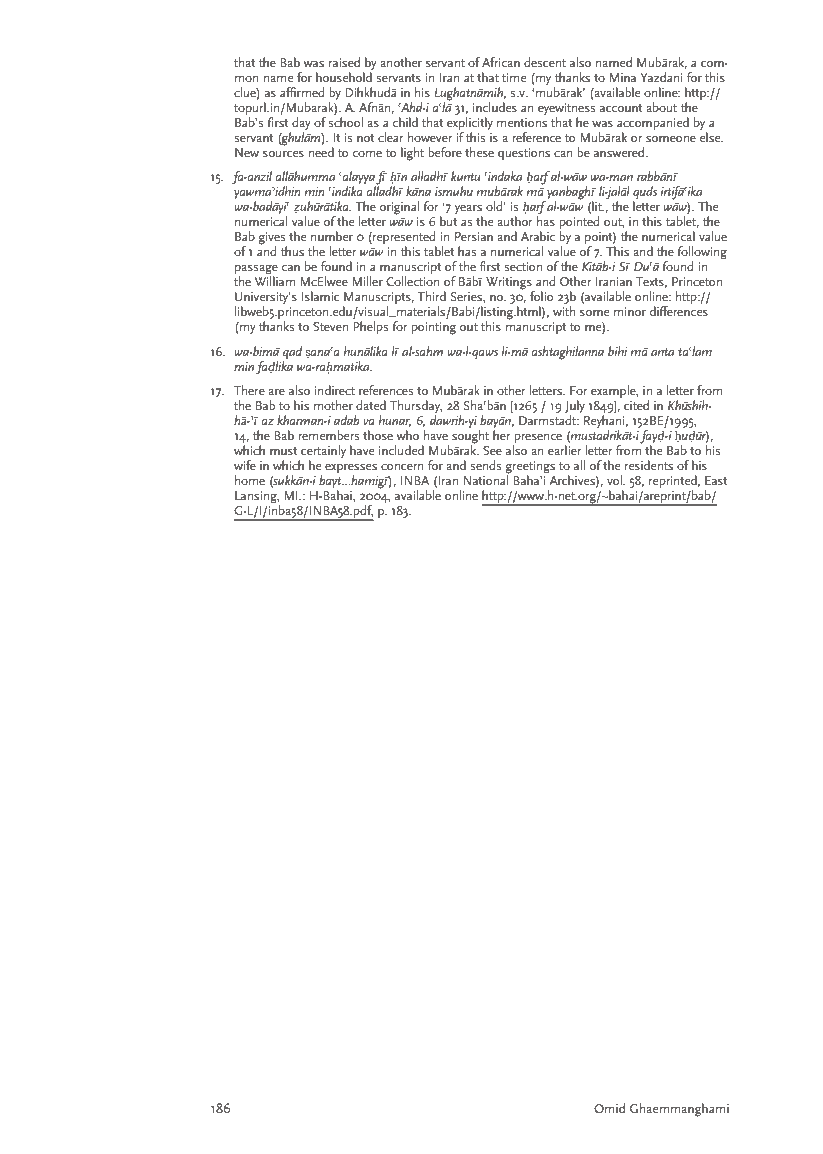 This document has width=823, height=1154. What do you see at coordinates (662, 352) in the document?
I see `anta` at bounding box center [662, 352].
